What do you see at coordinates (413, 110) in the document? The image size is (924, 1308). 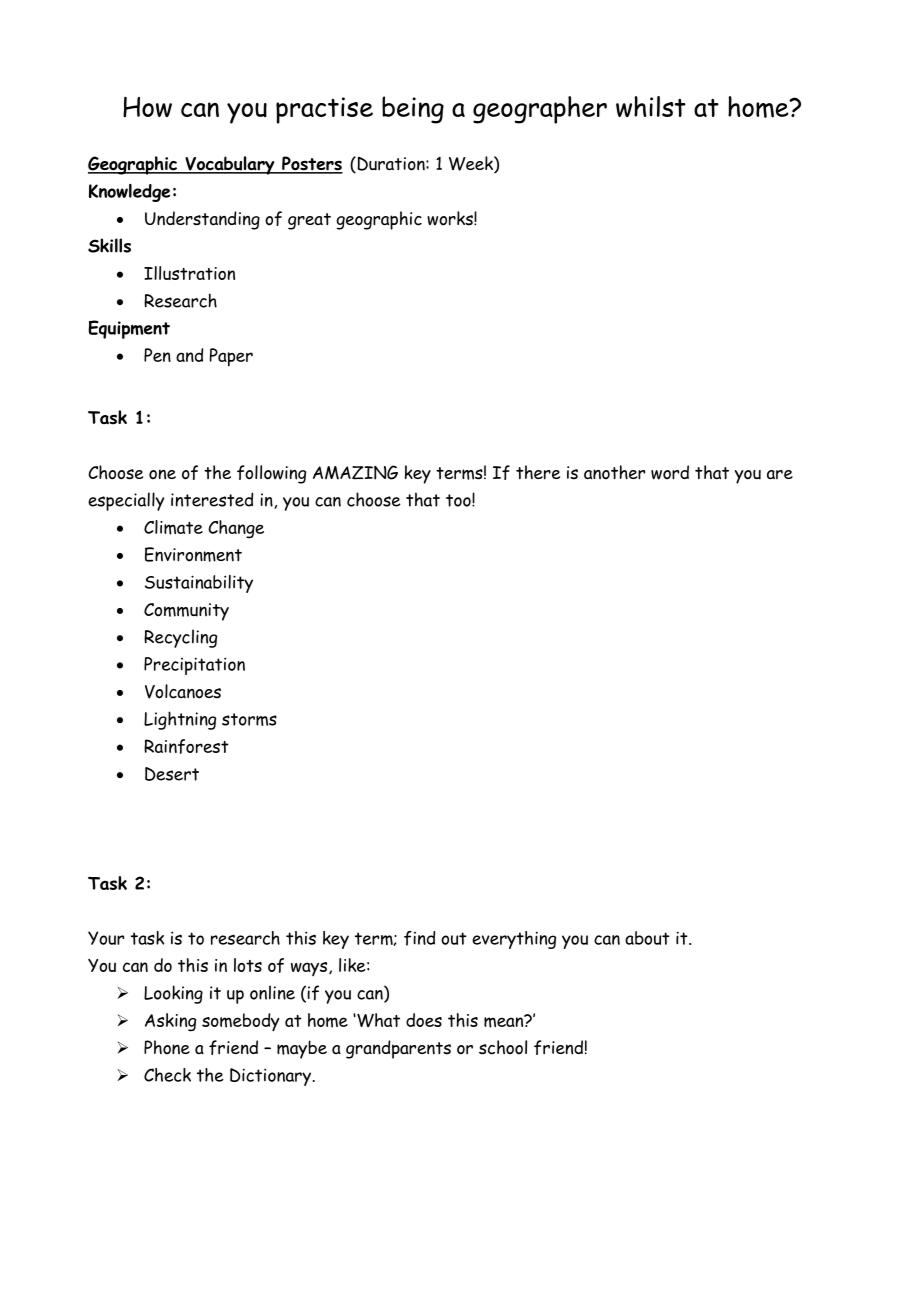 I see `being` at bounding box center [413, 110].
